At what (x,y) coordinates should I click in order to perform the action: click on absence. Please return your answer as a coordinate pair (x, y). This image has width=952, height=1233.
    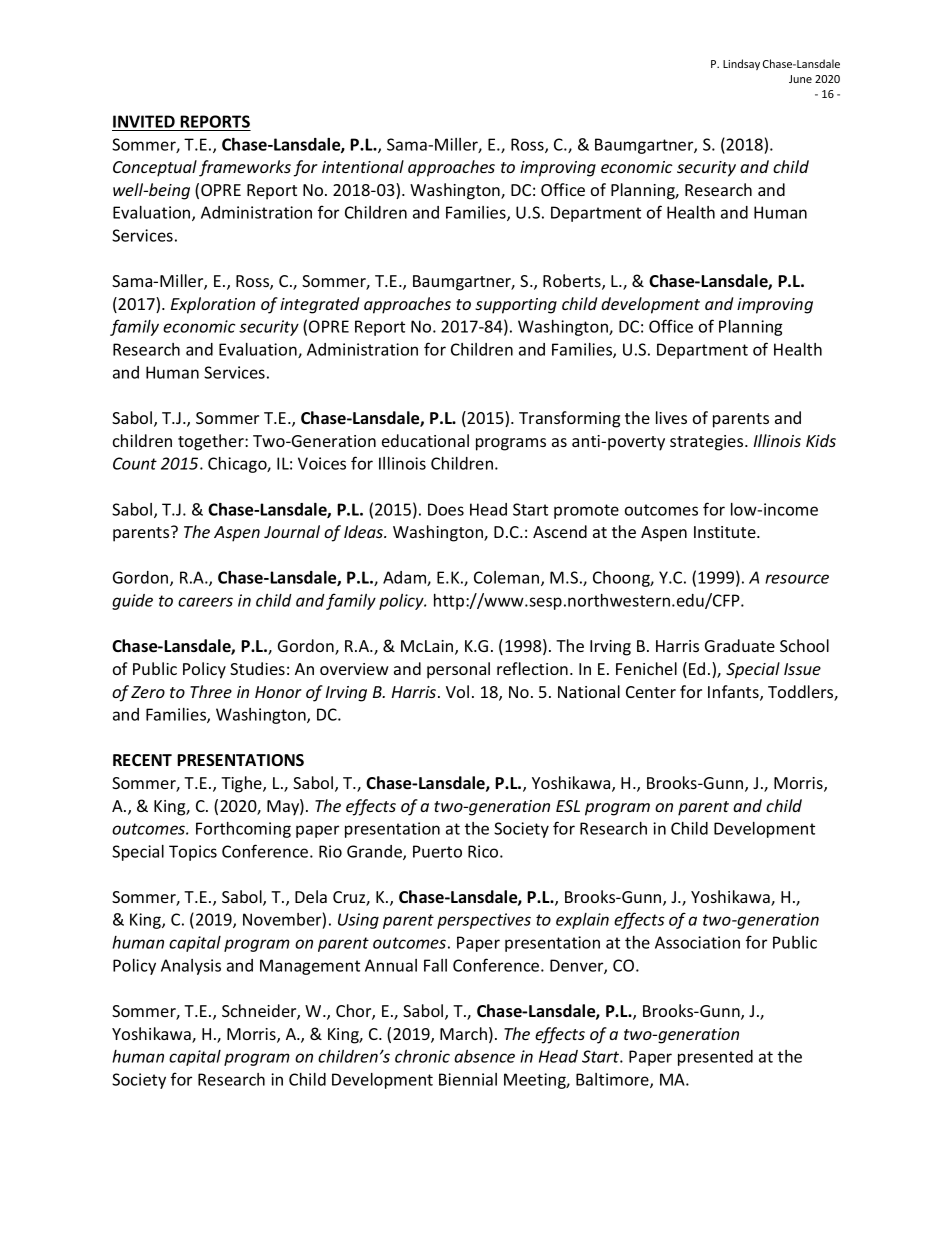
    Looking at the image, I should click on (484, 1056).
